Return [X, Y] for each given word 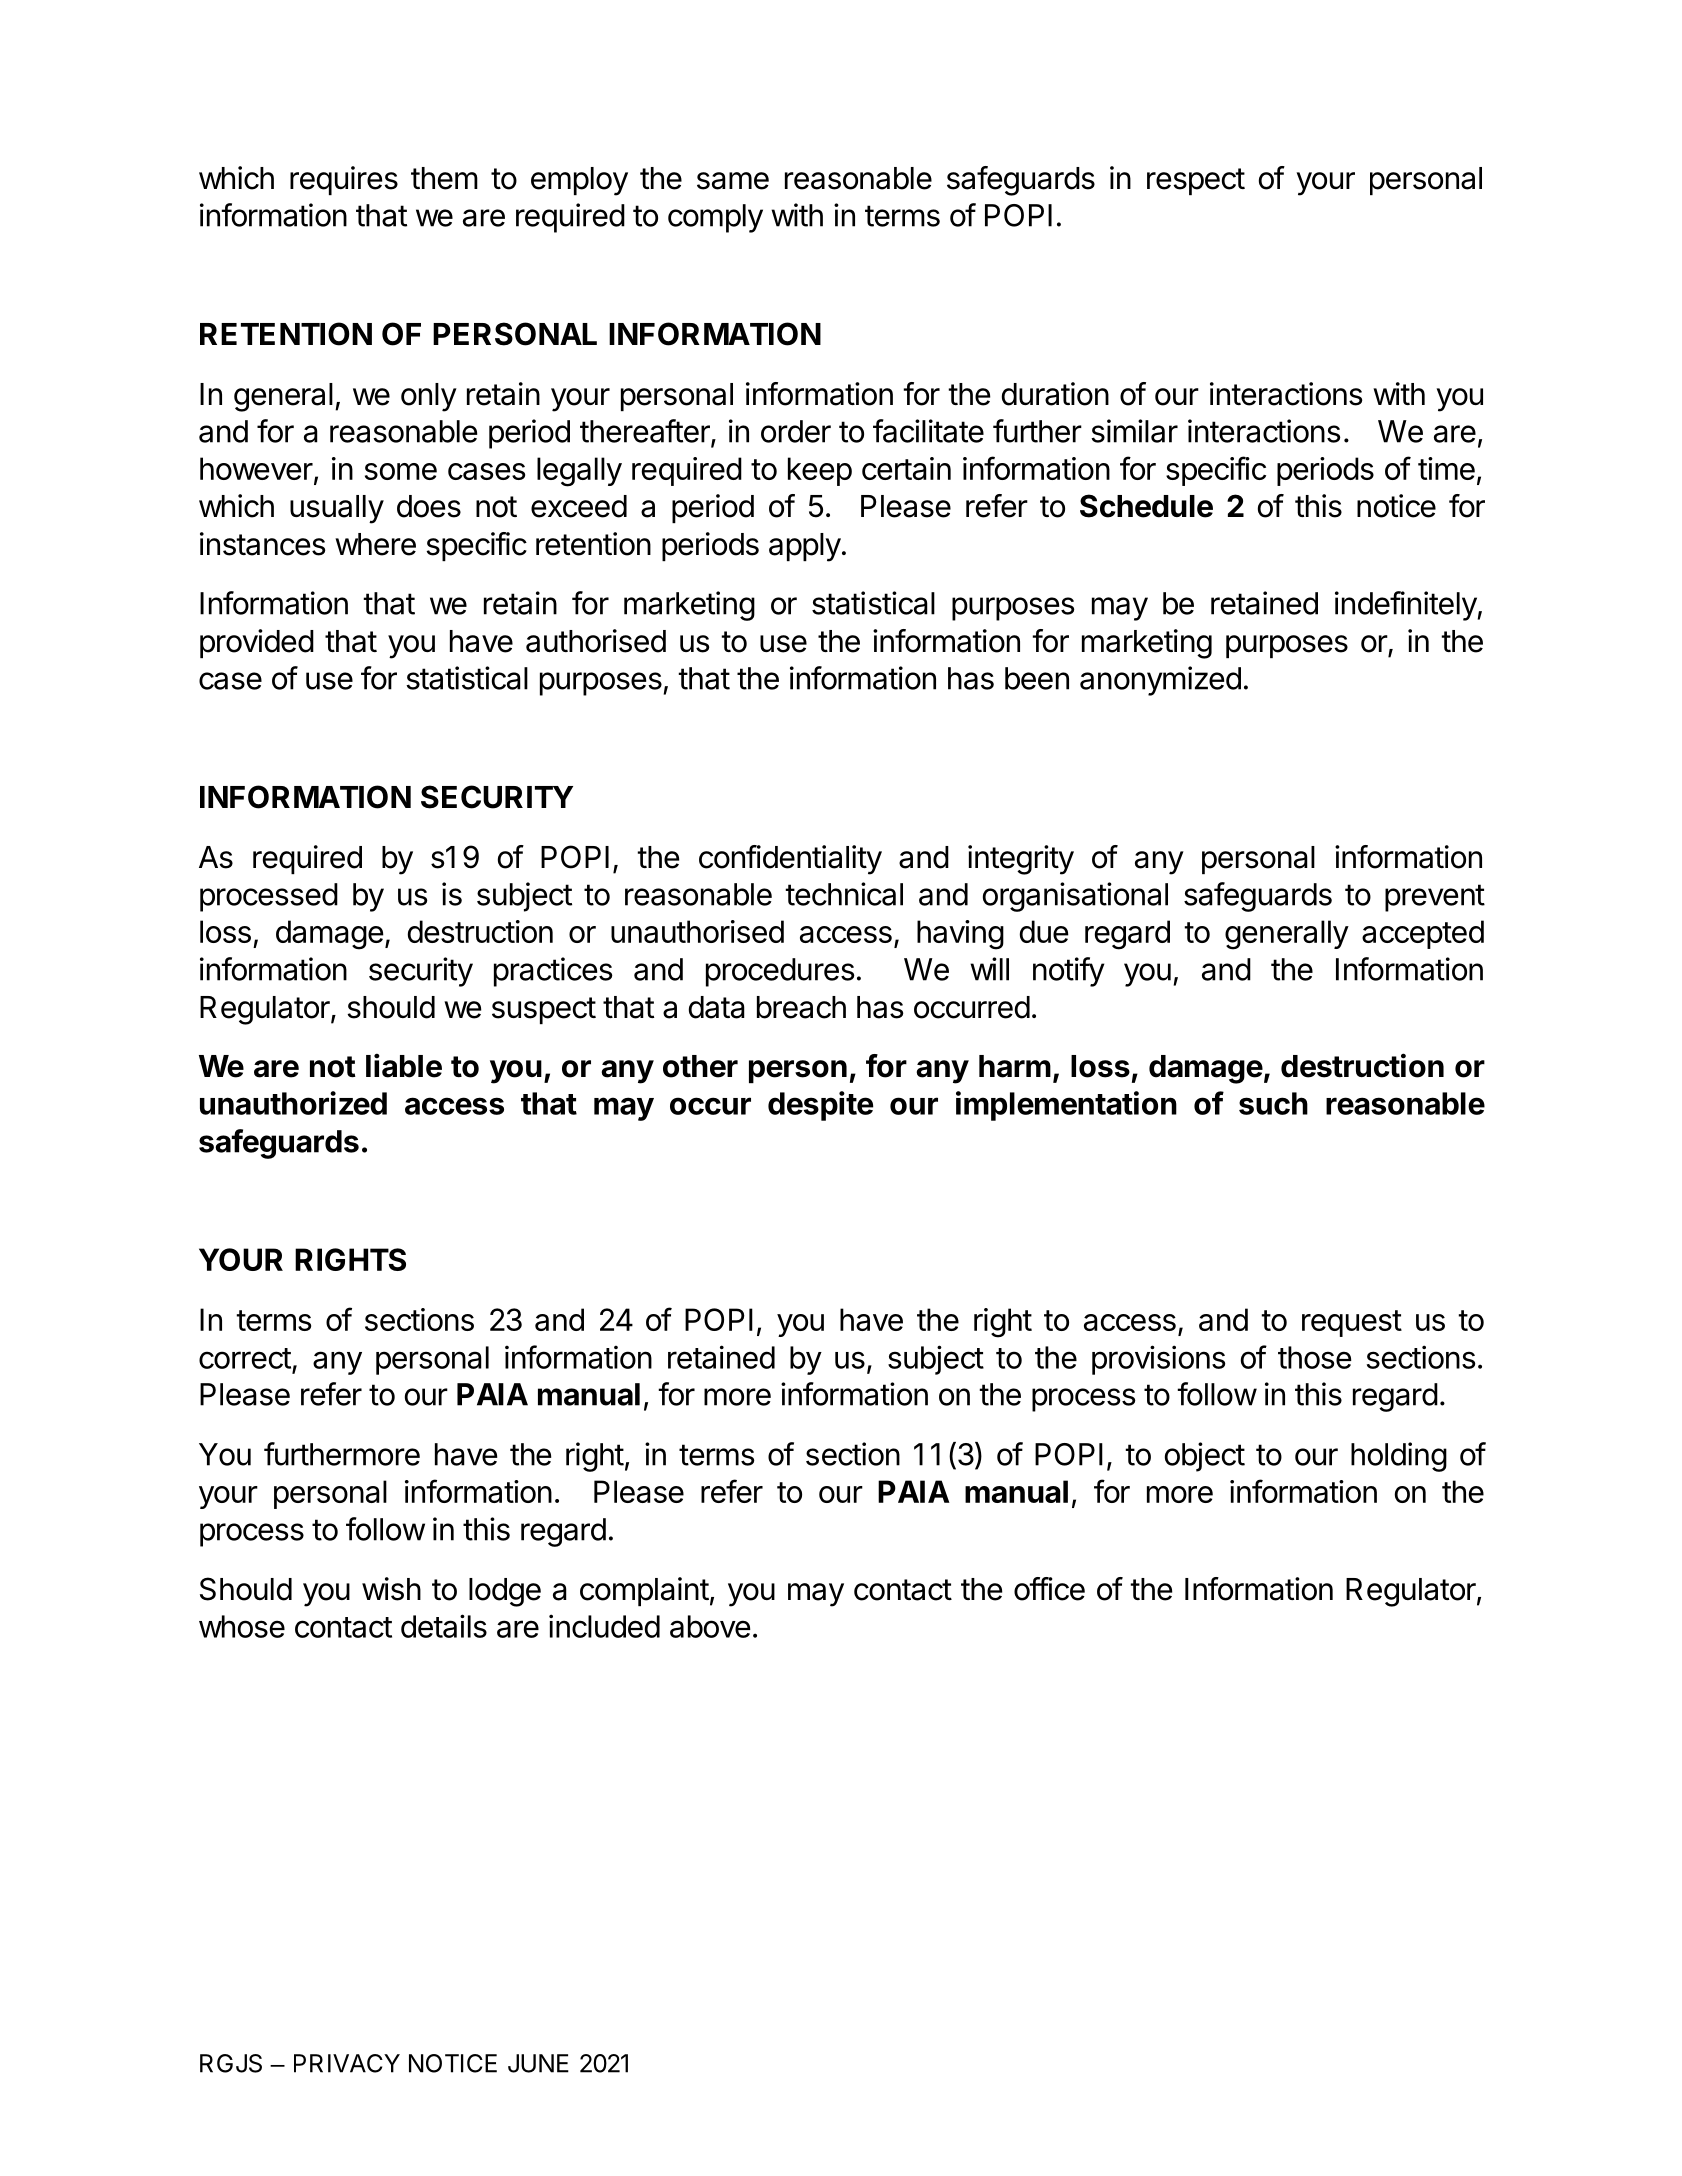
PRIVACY [347, 2063]
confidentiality [790, 860]
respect [1196, 181]
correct [245, 1358]
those [1315, 1357]
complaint [644, 1591]
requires [344, 180]
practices [553, 972]
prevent [1435, 898]
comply [715, 218]
